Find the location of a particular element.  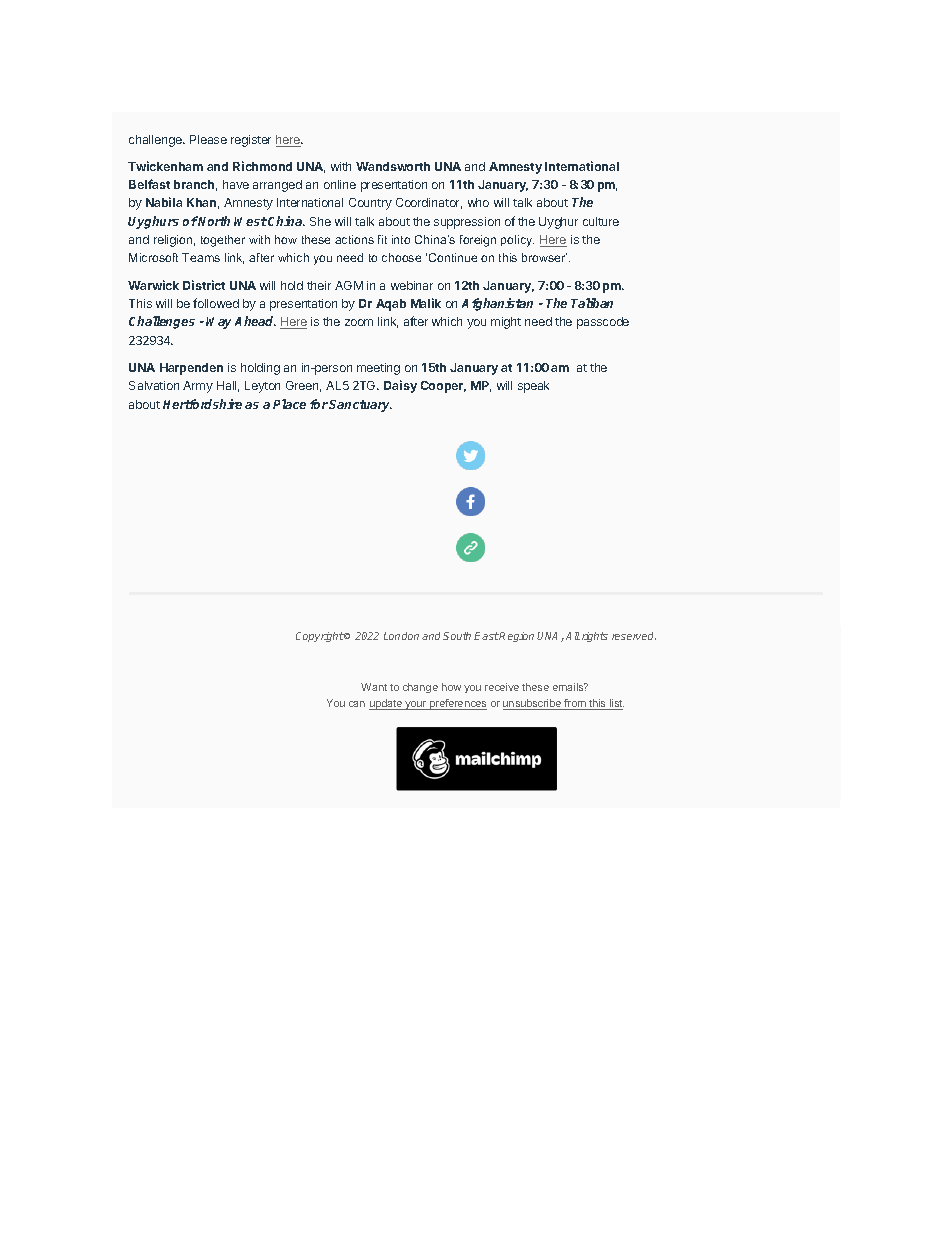

online is located at coordinates (340, 184).
